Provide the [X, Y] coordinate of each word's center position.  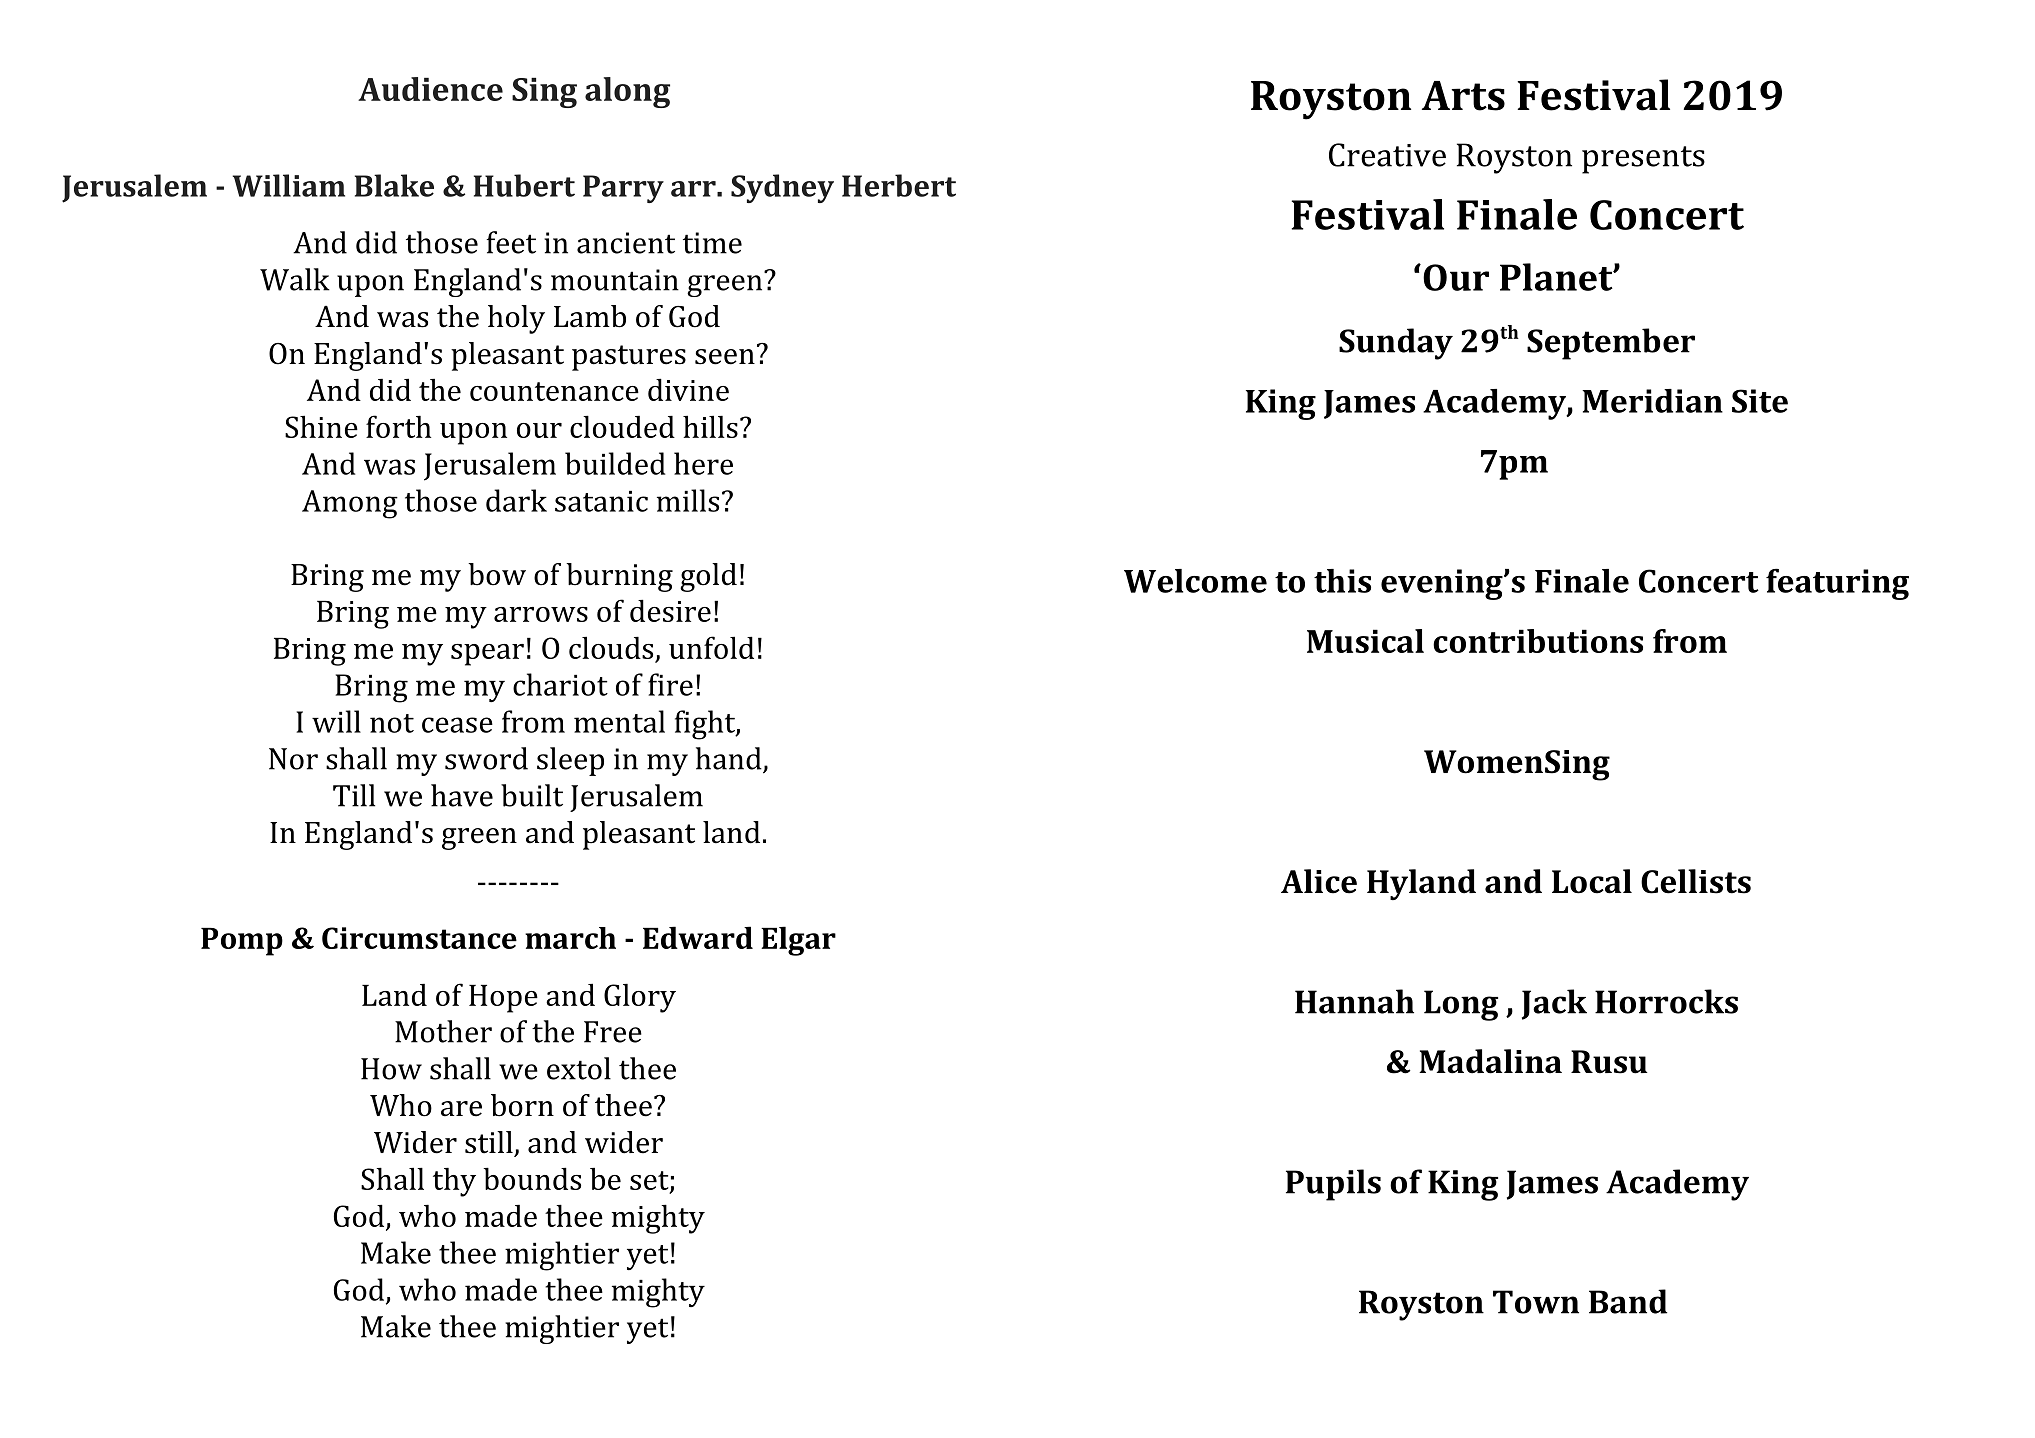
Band [1628, 1301]
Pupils [1333, 1185]
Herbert [899, 185]
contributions [1538, 641]
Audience [430, 89]
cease [457, 725]
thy [454, 1182]
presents [1643, 160]
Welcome [1195, 581]
